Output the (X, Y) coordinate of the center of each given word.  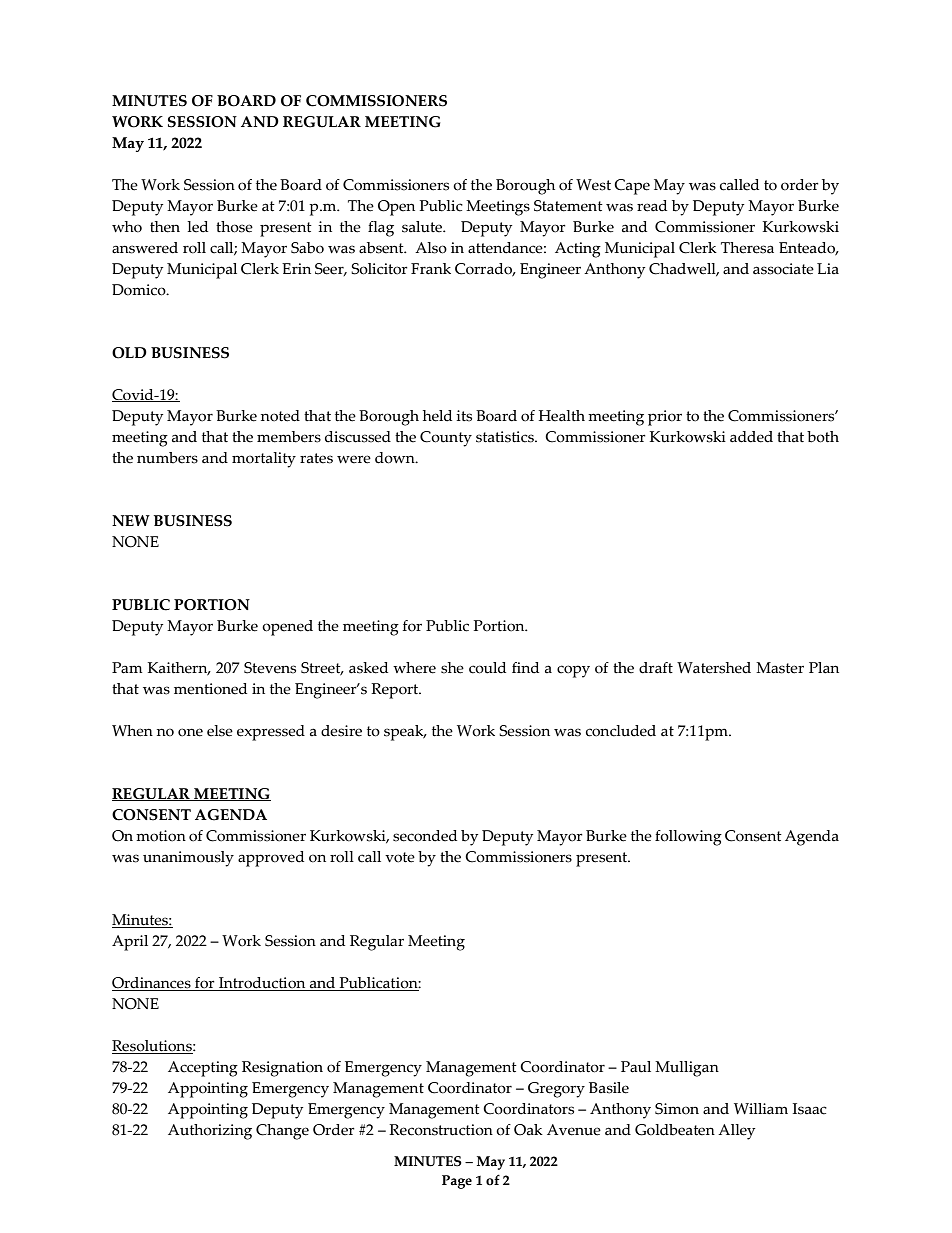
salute (423, 227)
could (487, 668)
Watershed (714, 668)
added (751, 437)
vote (400, 857)
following (688, 838)
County (446, 439)
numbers (167, 458)
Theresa (747, 248)
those (234, 227)
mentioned (210, 689)
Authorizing (210, 1132)
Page (457, 1182)
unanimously (188, 859)
